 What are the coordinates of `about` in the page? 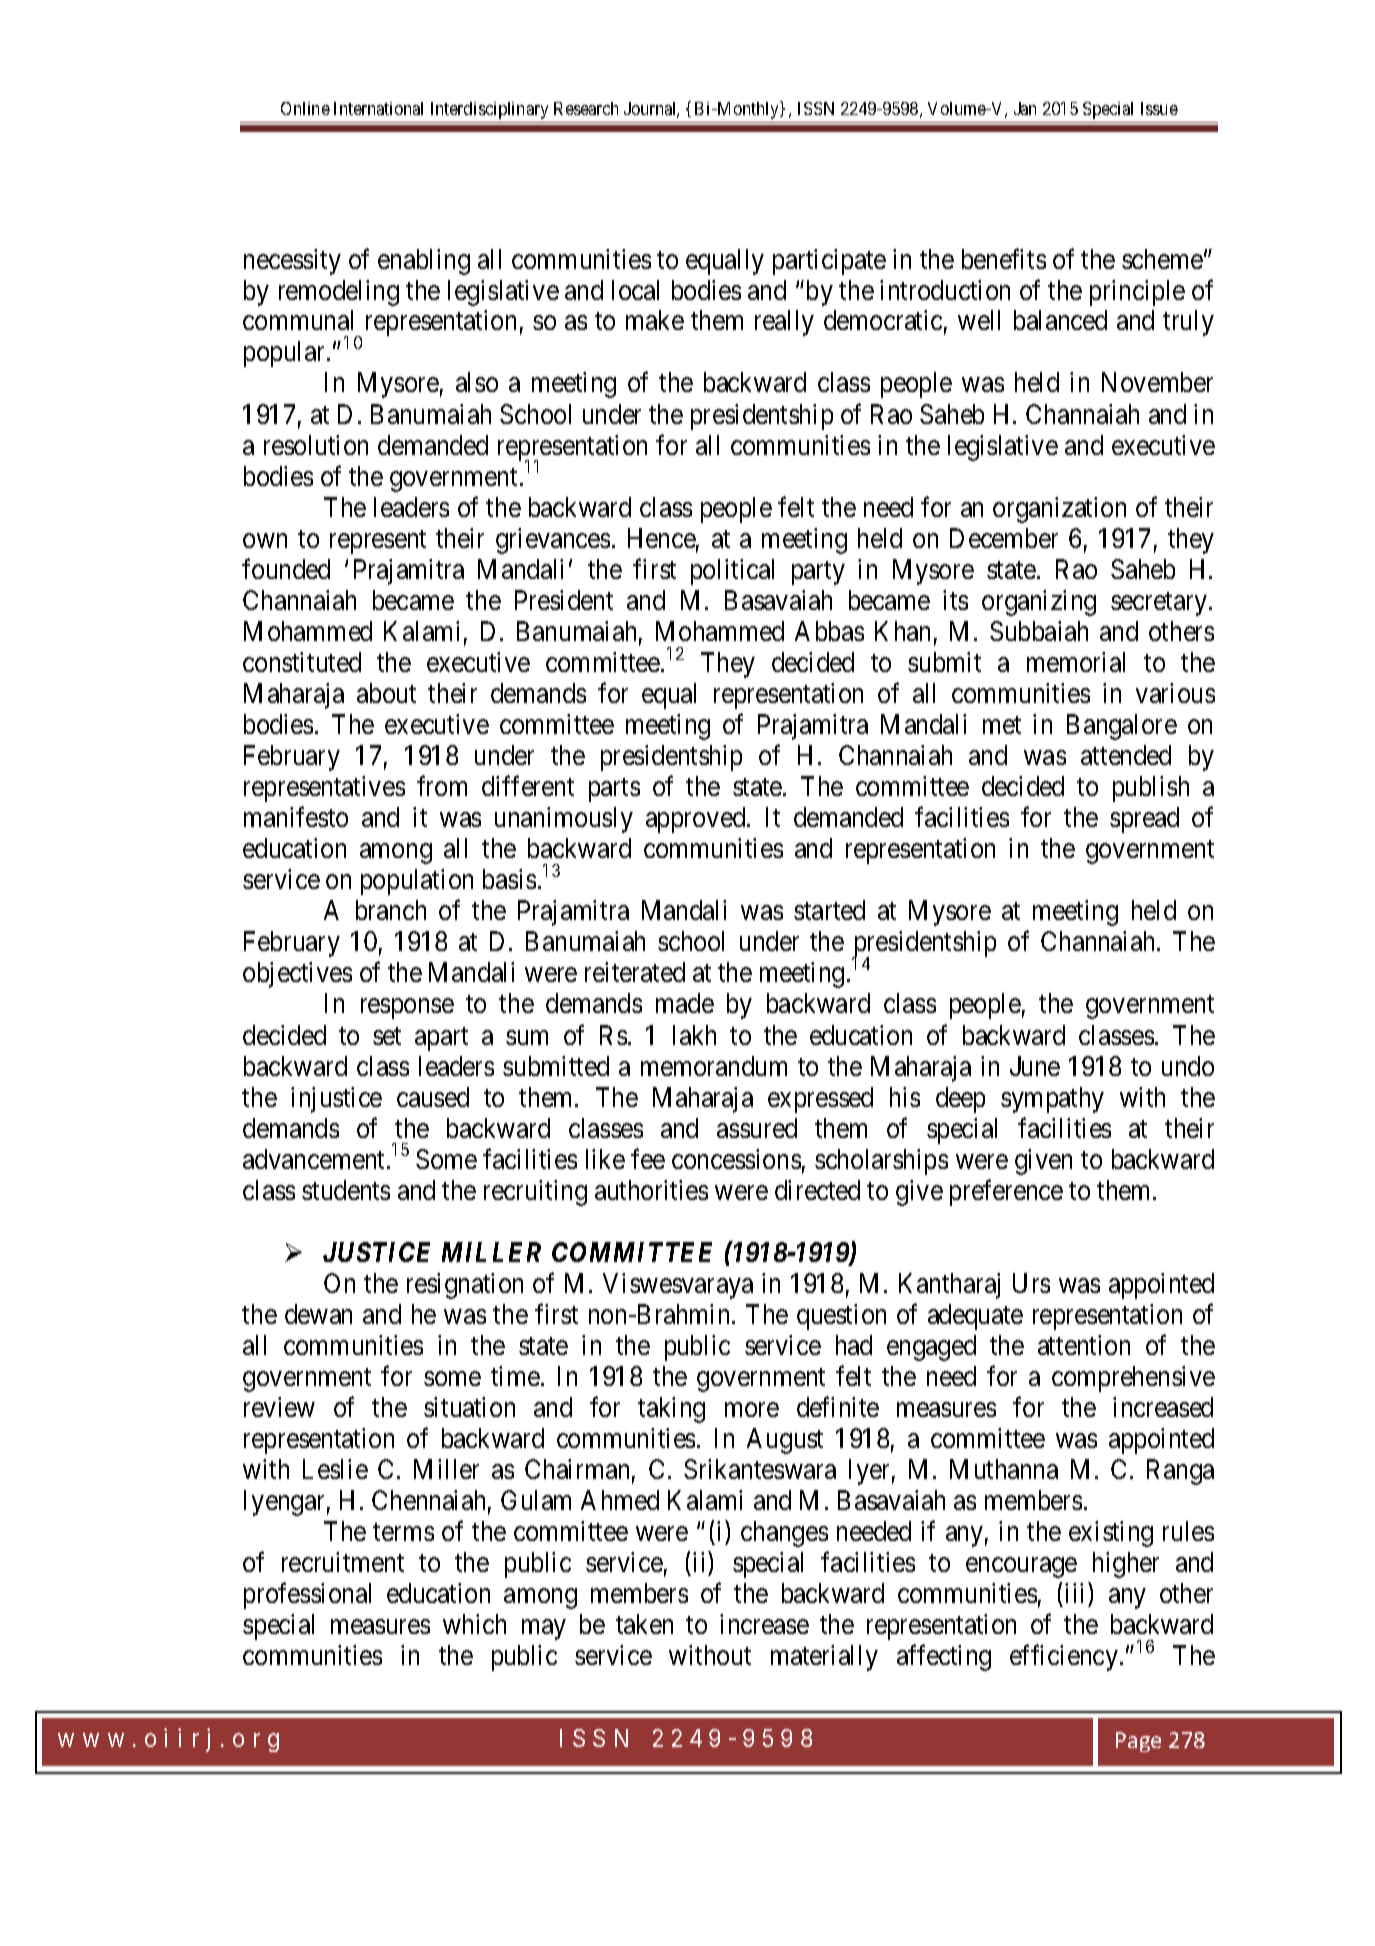 It's located at (386, 693).
